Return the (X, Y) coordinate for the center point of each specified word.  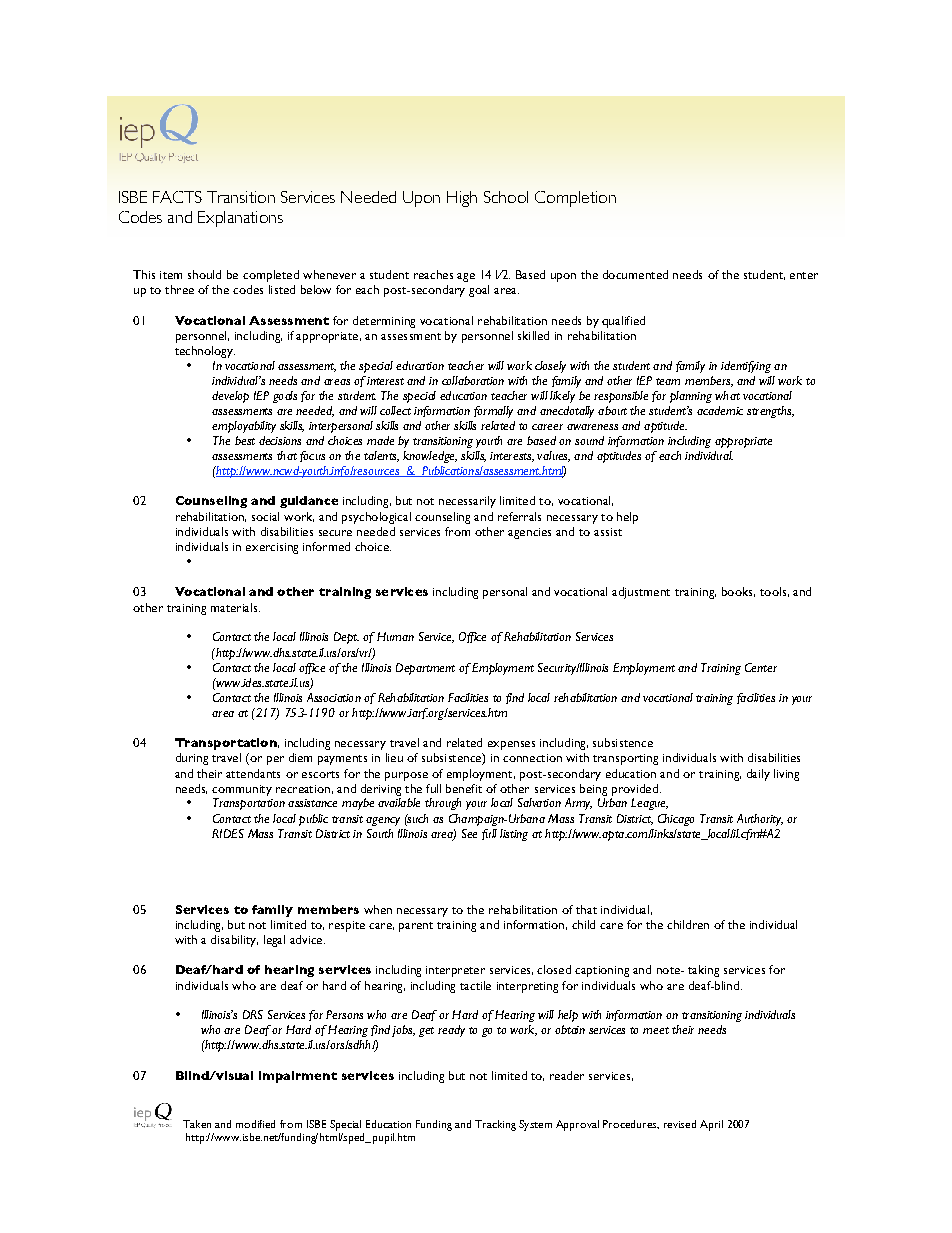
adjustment (641, 593)
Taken (197, 1124)
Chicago (676, 820)
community (242, 790)
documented (635, 274)
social (265, 516)
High (462, 199)
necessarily (467, 502)
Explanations (240, 219)
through (443, 804)
